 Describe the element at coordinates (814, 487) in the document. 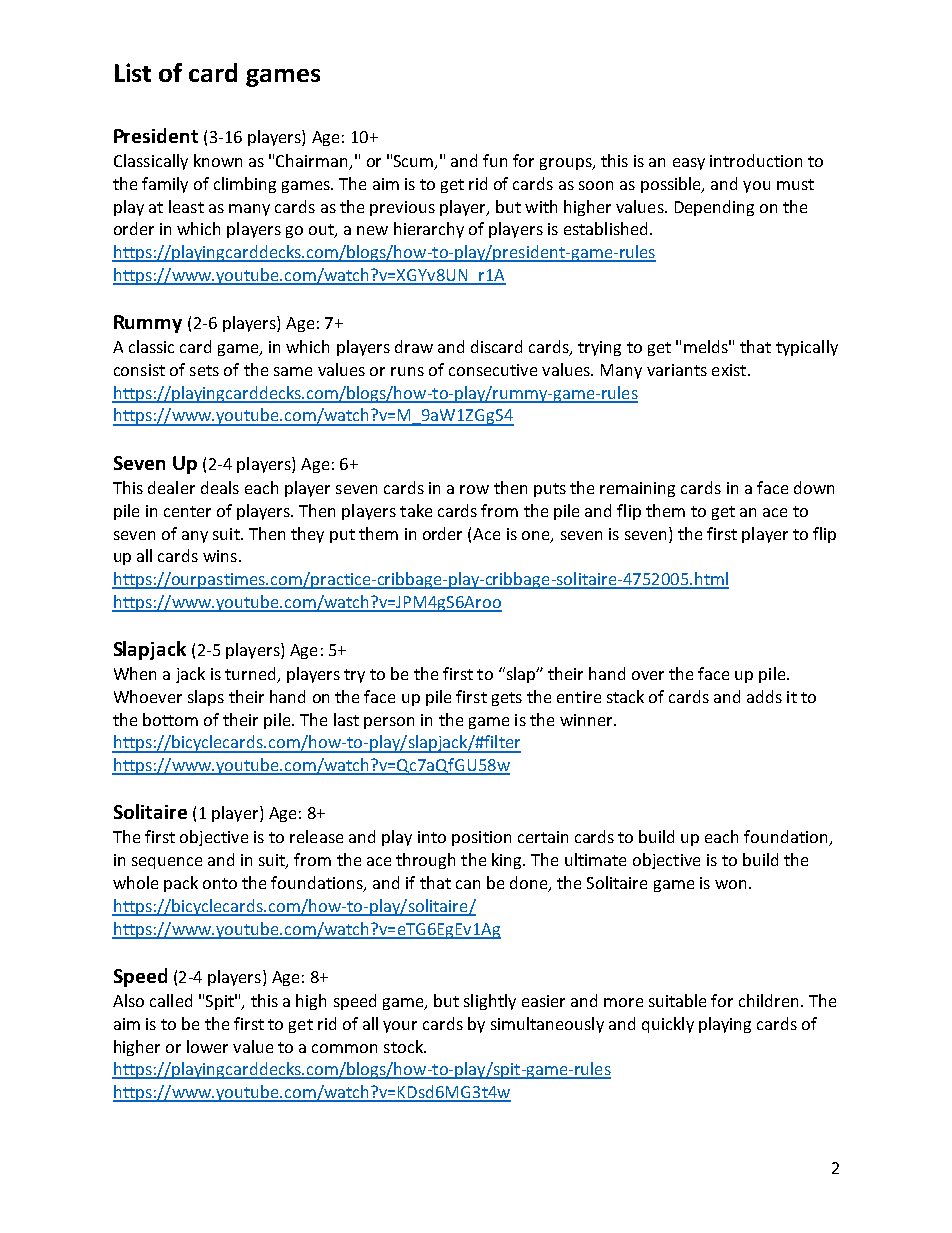

I see `down` at that location.
